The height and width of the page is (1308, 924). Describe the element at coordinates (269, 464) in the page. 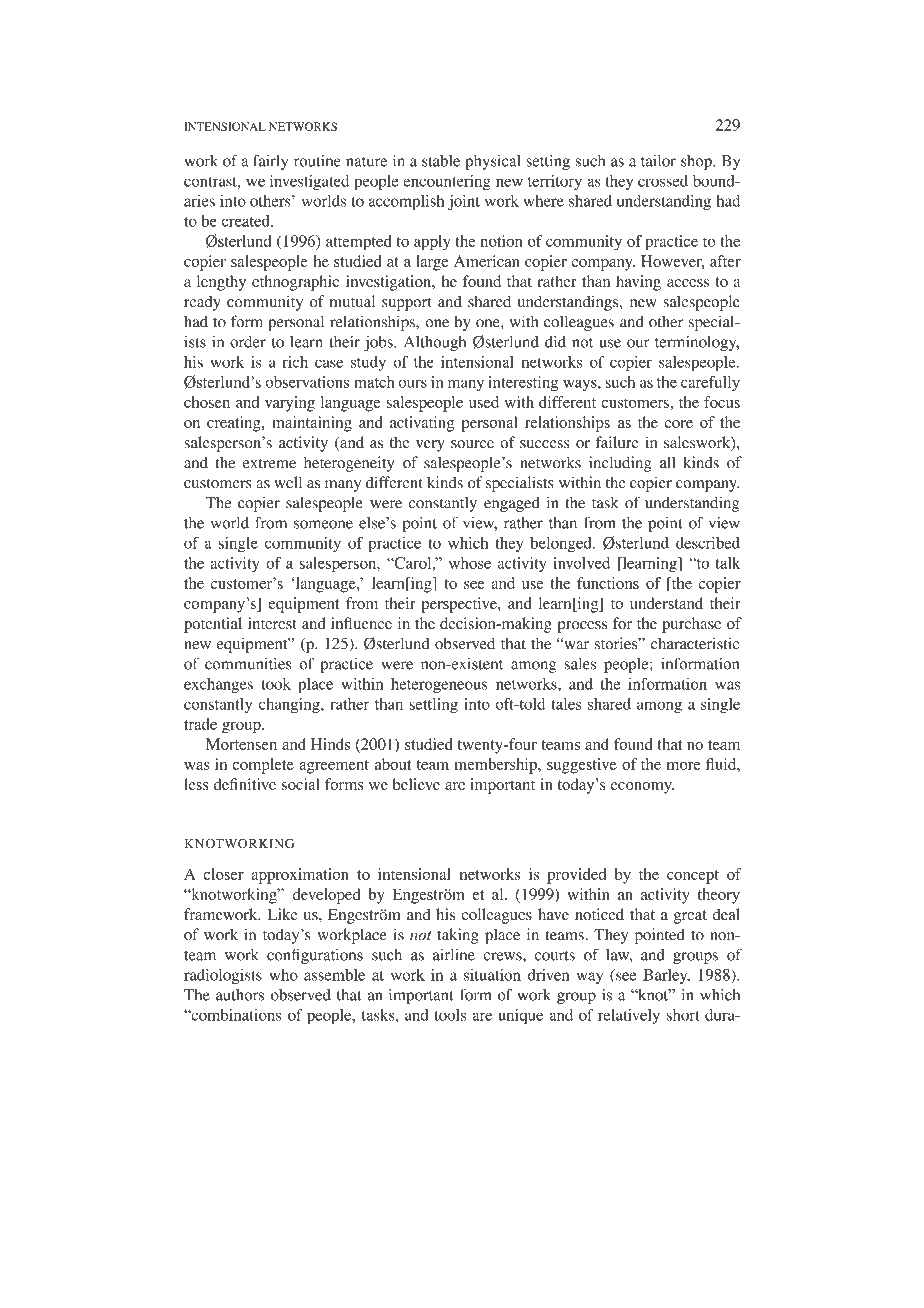

I see `extreme` at that location.
